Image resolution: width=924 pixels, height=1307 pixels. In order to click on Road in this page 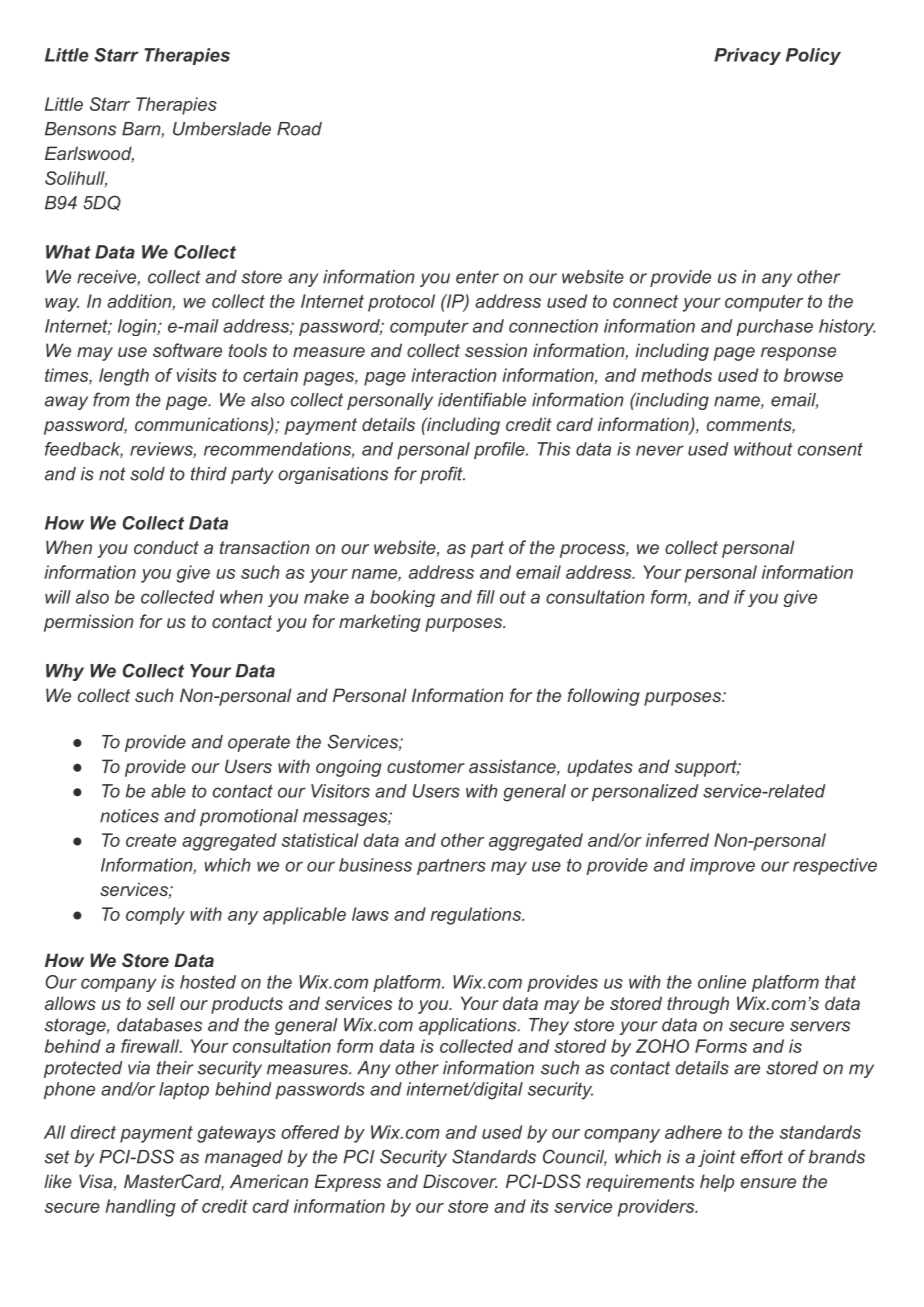, I will do `click(299, 129)`.
